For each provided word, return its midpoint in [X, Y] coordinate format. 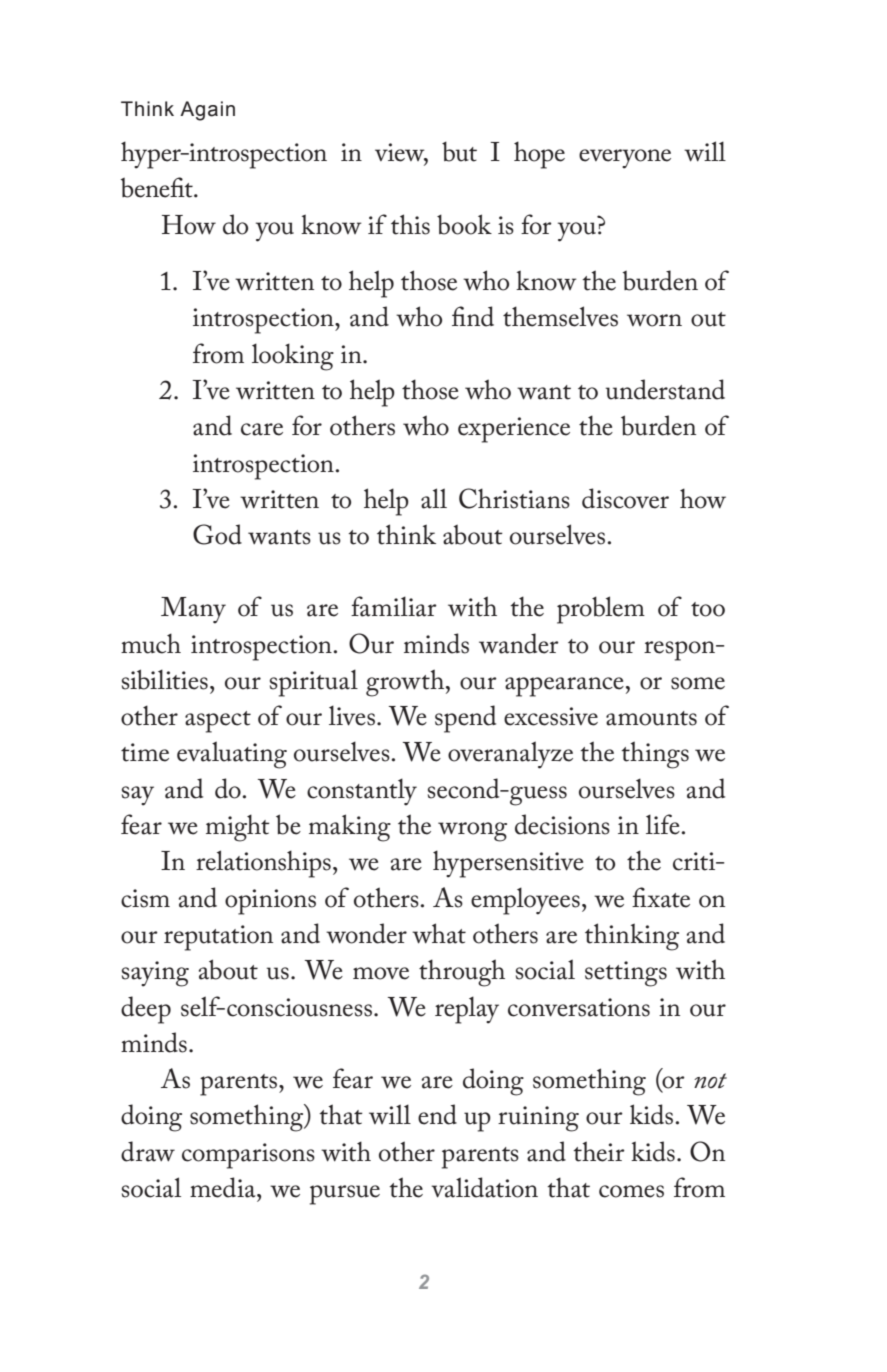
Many [193, 610]
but [459, 151]
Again [207, 111]
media [224, 1187]
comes [631, 1191]
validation [484, 1187]
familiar [394, 606]
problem [601, 610]
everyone [625, 159]
